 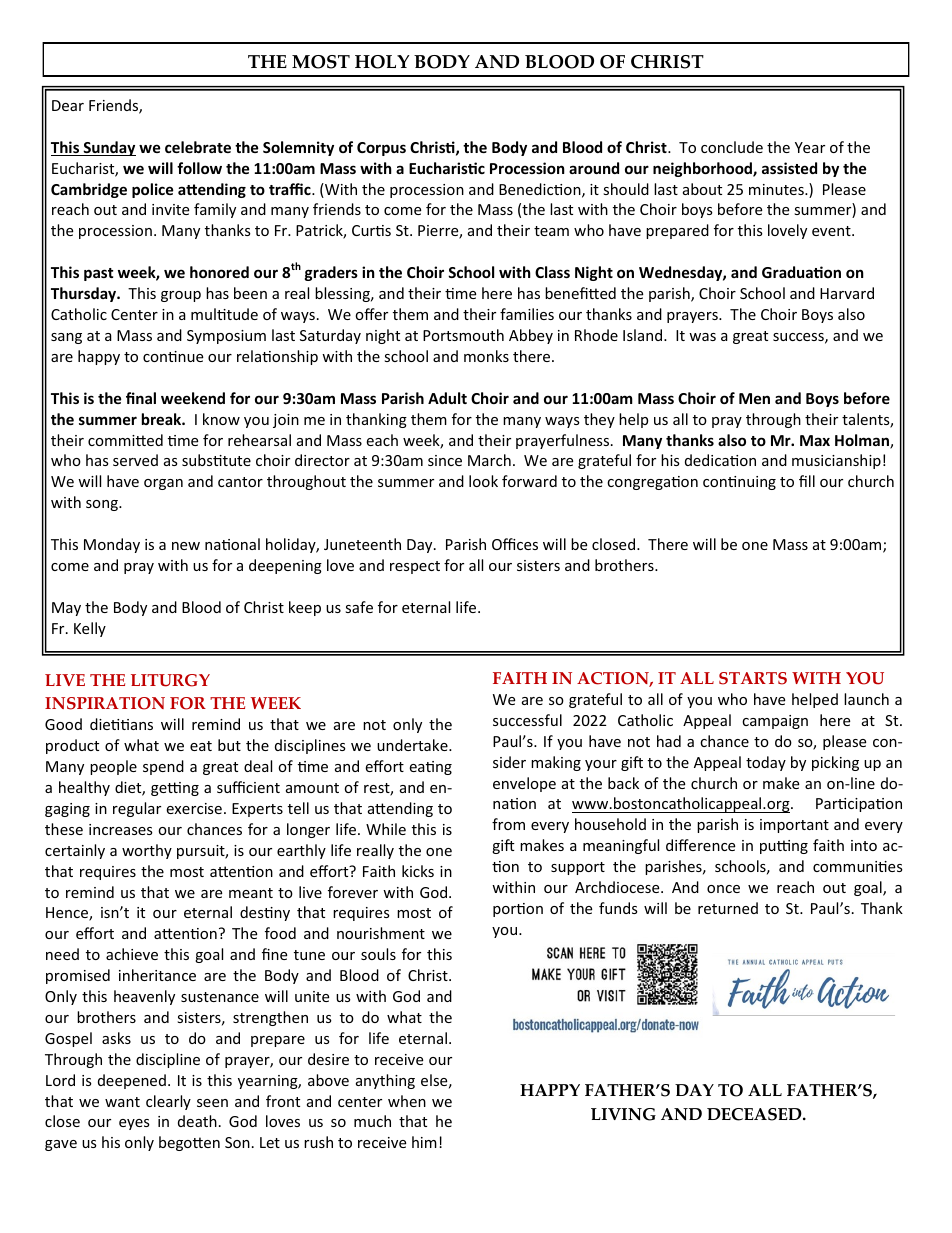 I want to click on DECEASED, so click(x=755, y=1114).
